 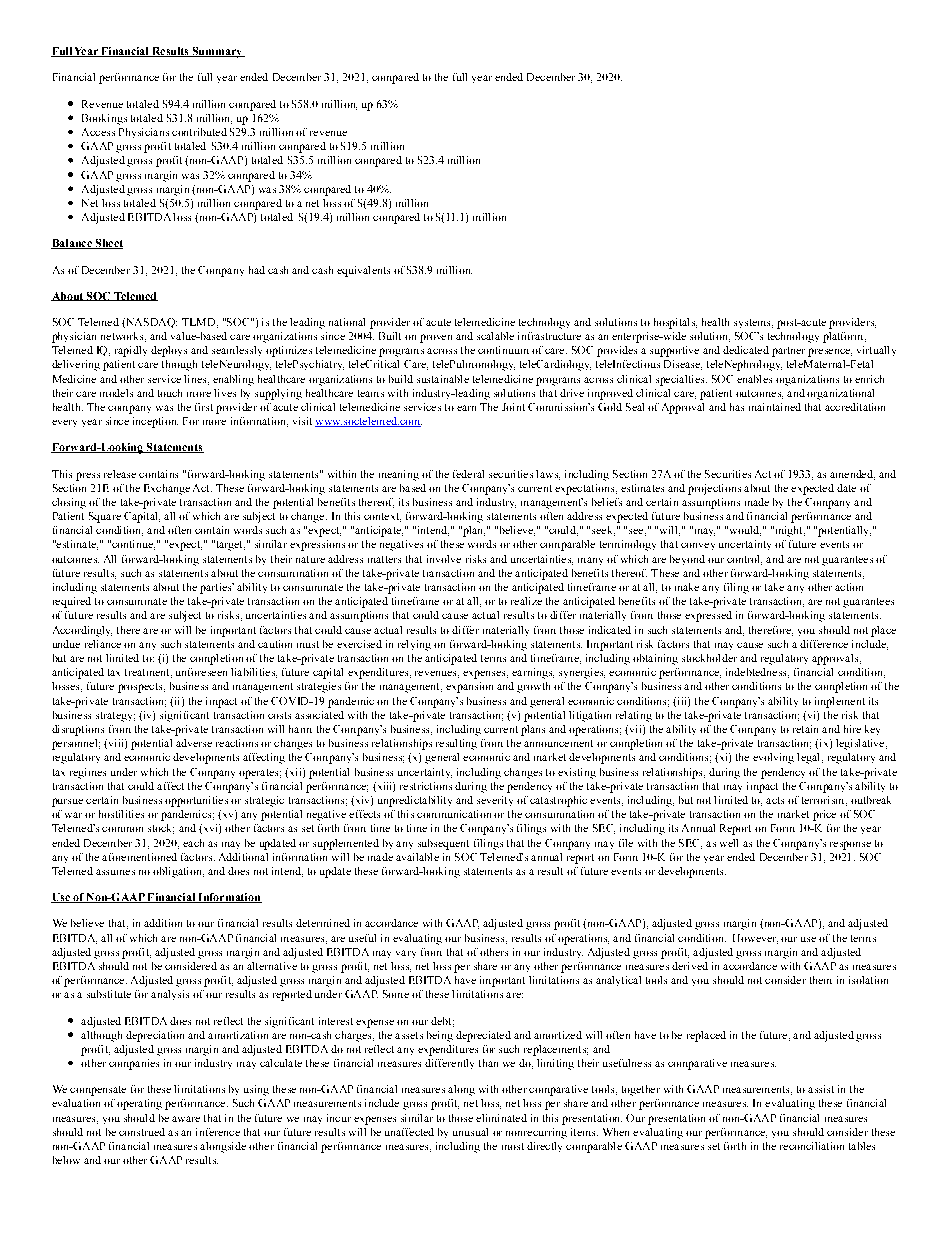 I want to click on unusual, so click(x=470, y=1132).
